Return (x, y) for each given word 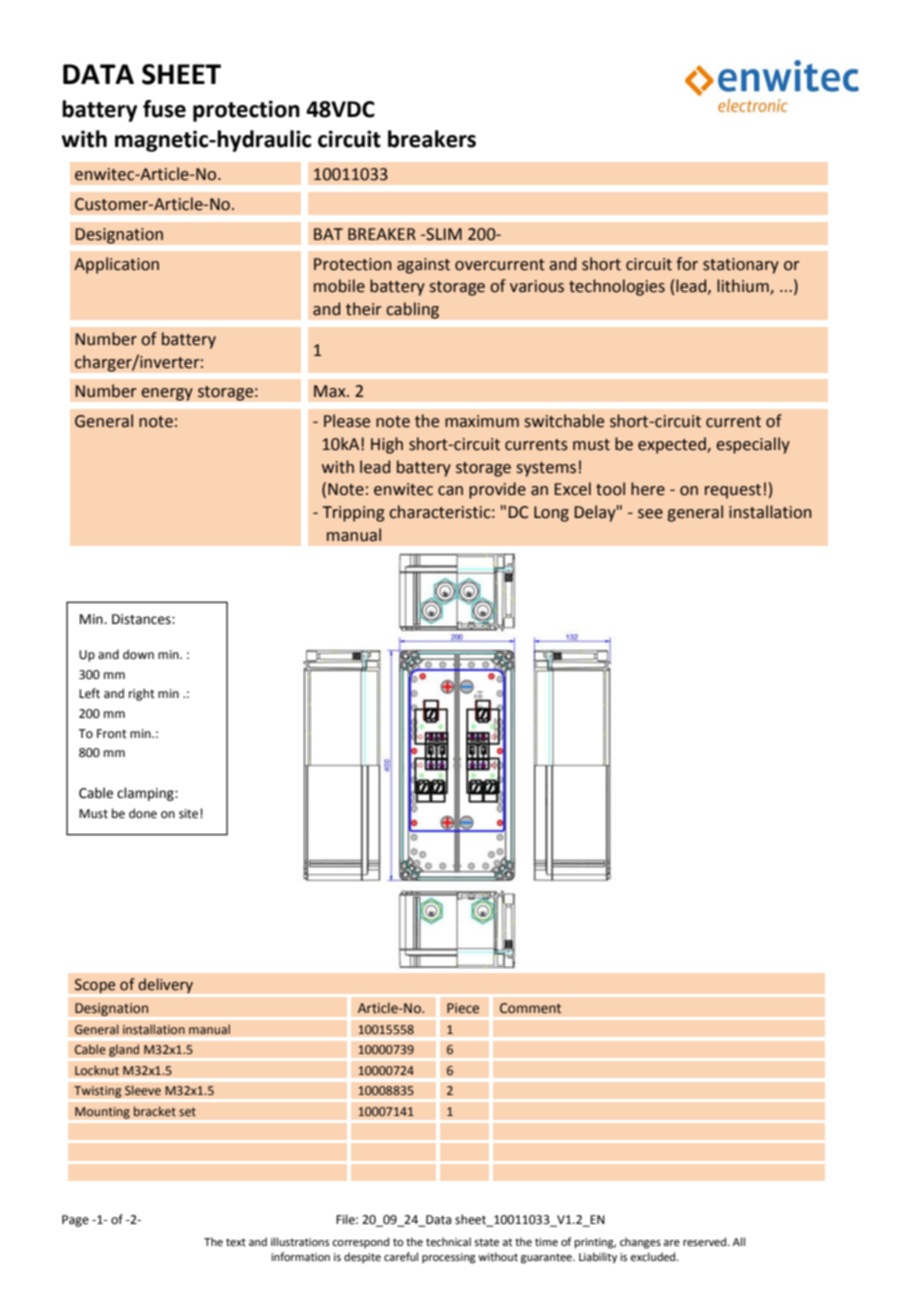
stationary (741, 266)
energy (167, 394)
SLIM (443, 234)
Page (75, 1221)
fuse (164, 109)
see (650, 514)
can (450, 491)
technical (448, 1241)
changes (640, 1243)
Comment (530, 1008)
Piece (463, 1008)
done (143, 813)
